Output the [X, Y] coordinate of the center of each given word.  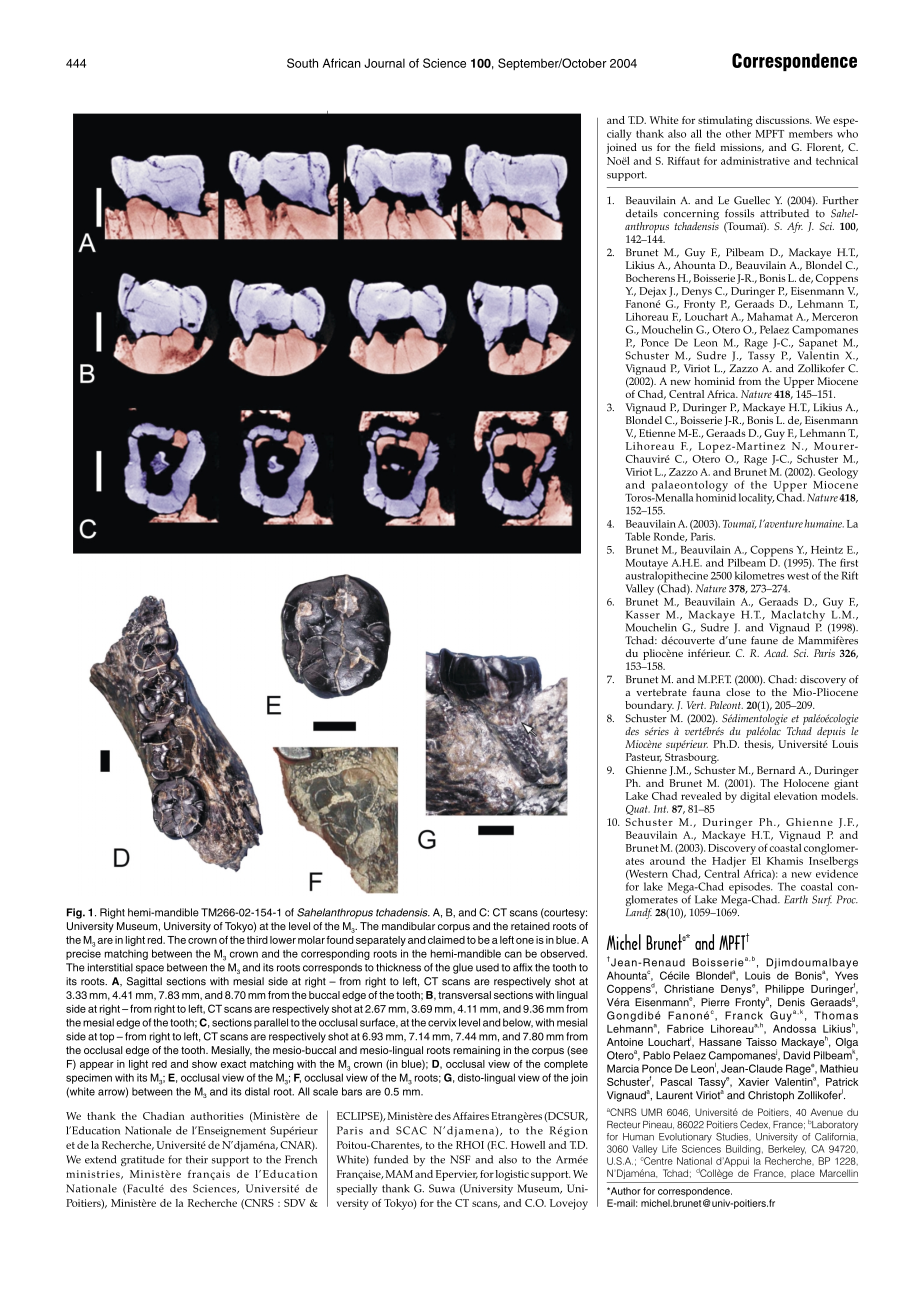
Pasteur [644, 757]
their [197, 1159]
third [257, 940]
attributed [784, 213]
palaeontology [690, 487]
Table [637, 536]
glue [463, 968]
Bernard [776, 770]
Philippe [784, 990]
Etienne [657, 433]
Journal [384, 63]
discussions [784, 120]
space [150, 969]
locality [756, 499]
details [642, 213]
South [302, 63]
